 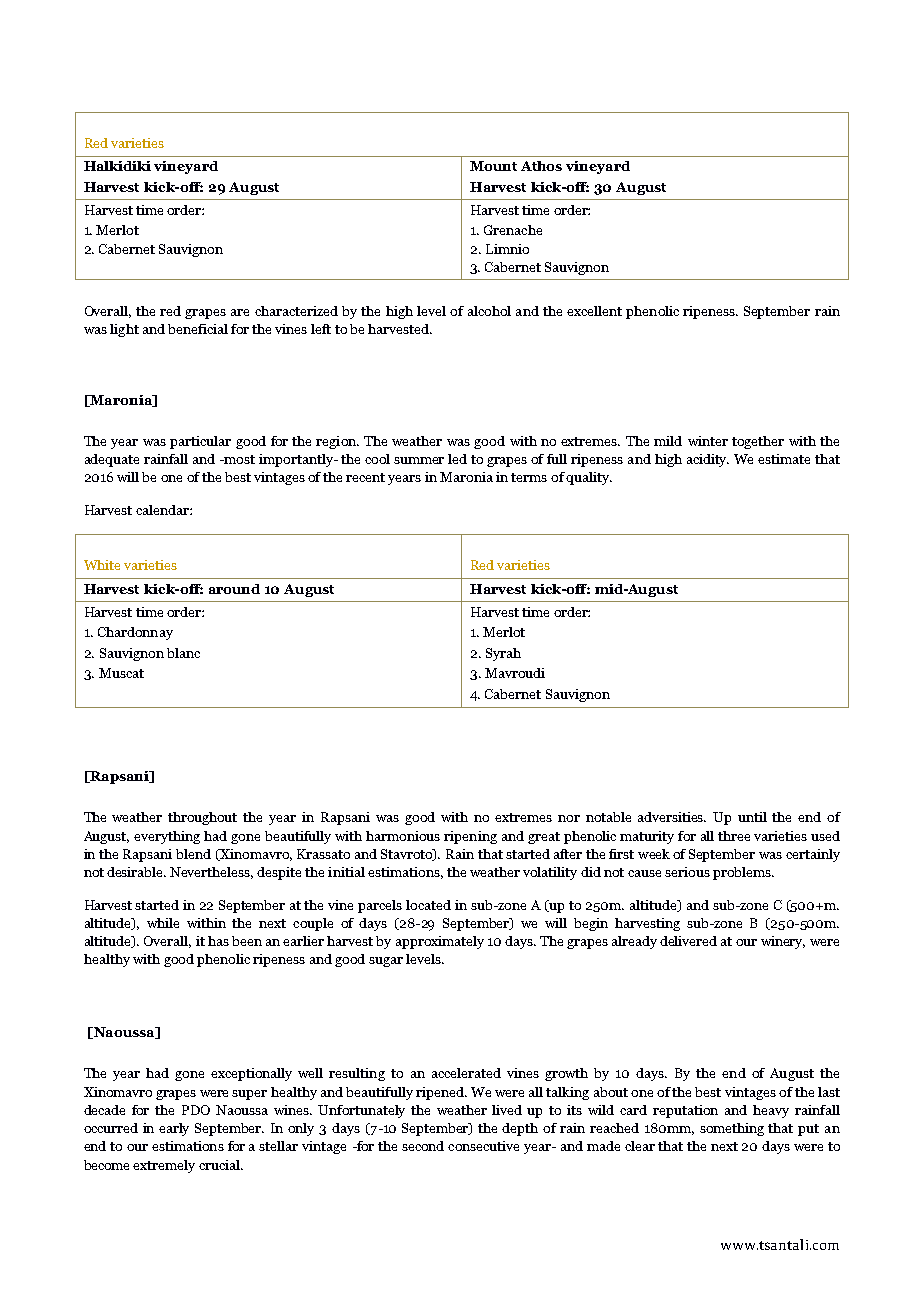 What do you see at coordinates (493, 166) in the screenshot?
I see `Mount` at bounding box center [493, 166].
